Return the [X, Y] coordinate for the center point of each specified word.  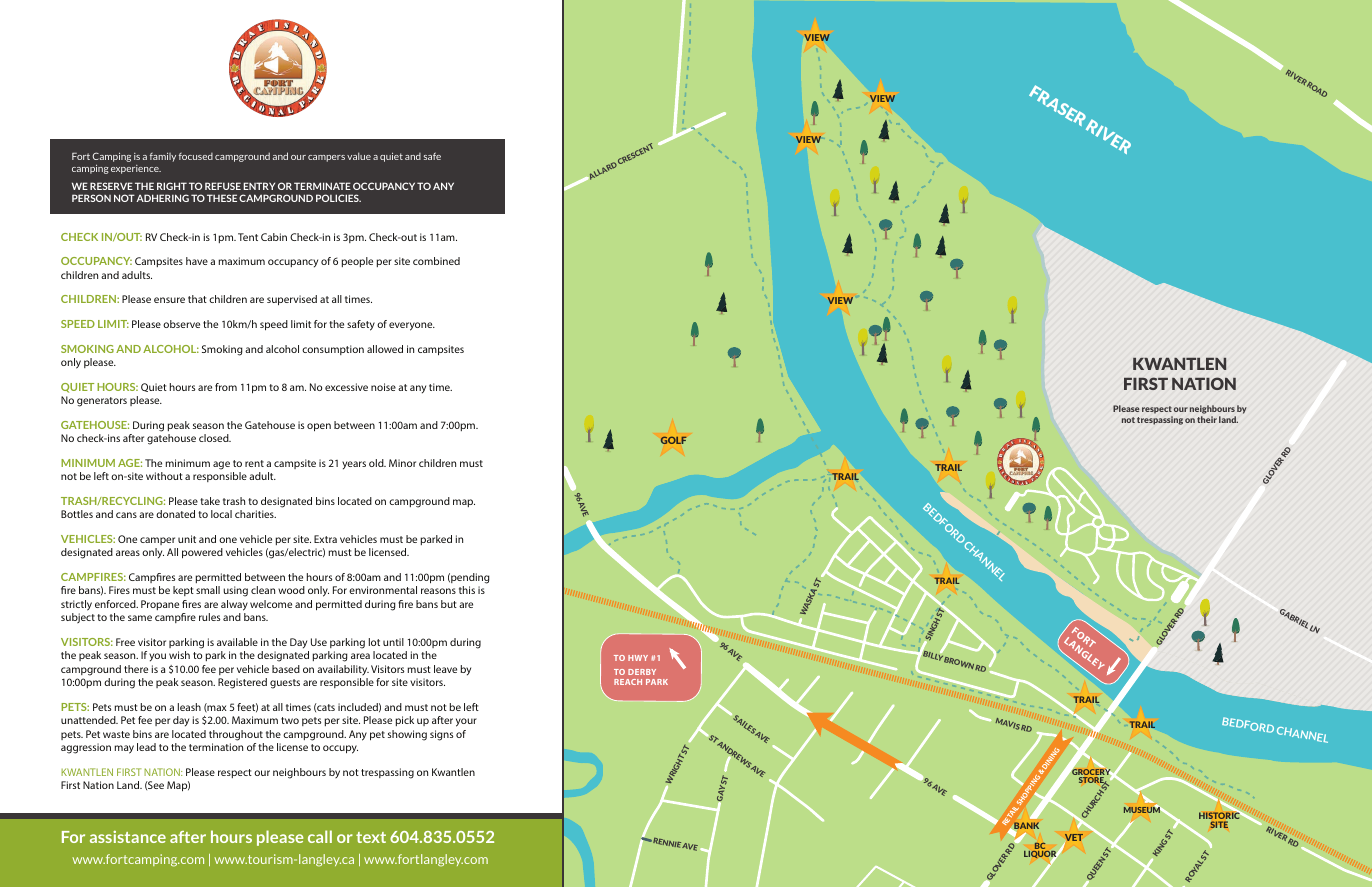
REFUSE [223, 186]
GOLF [673, 440]
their [1207, 419]
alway [234, 605]
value [359, 156]
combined [436, 261]
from [226, 387]
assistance [128, 837]
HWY [638, 658]
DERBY [642, 672]
